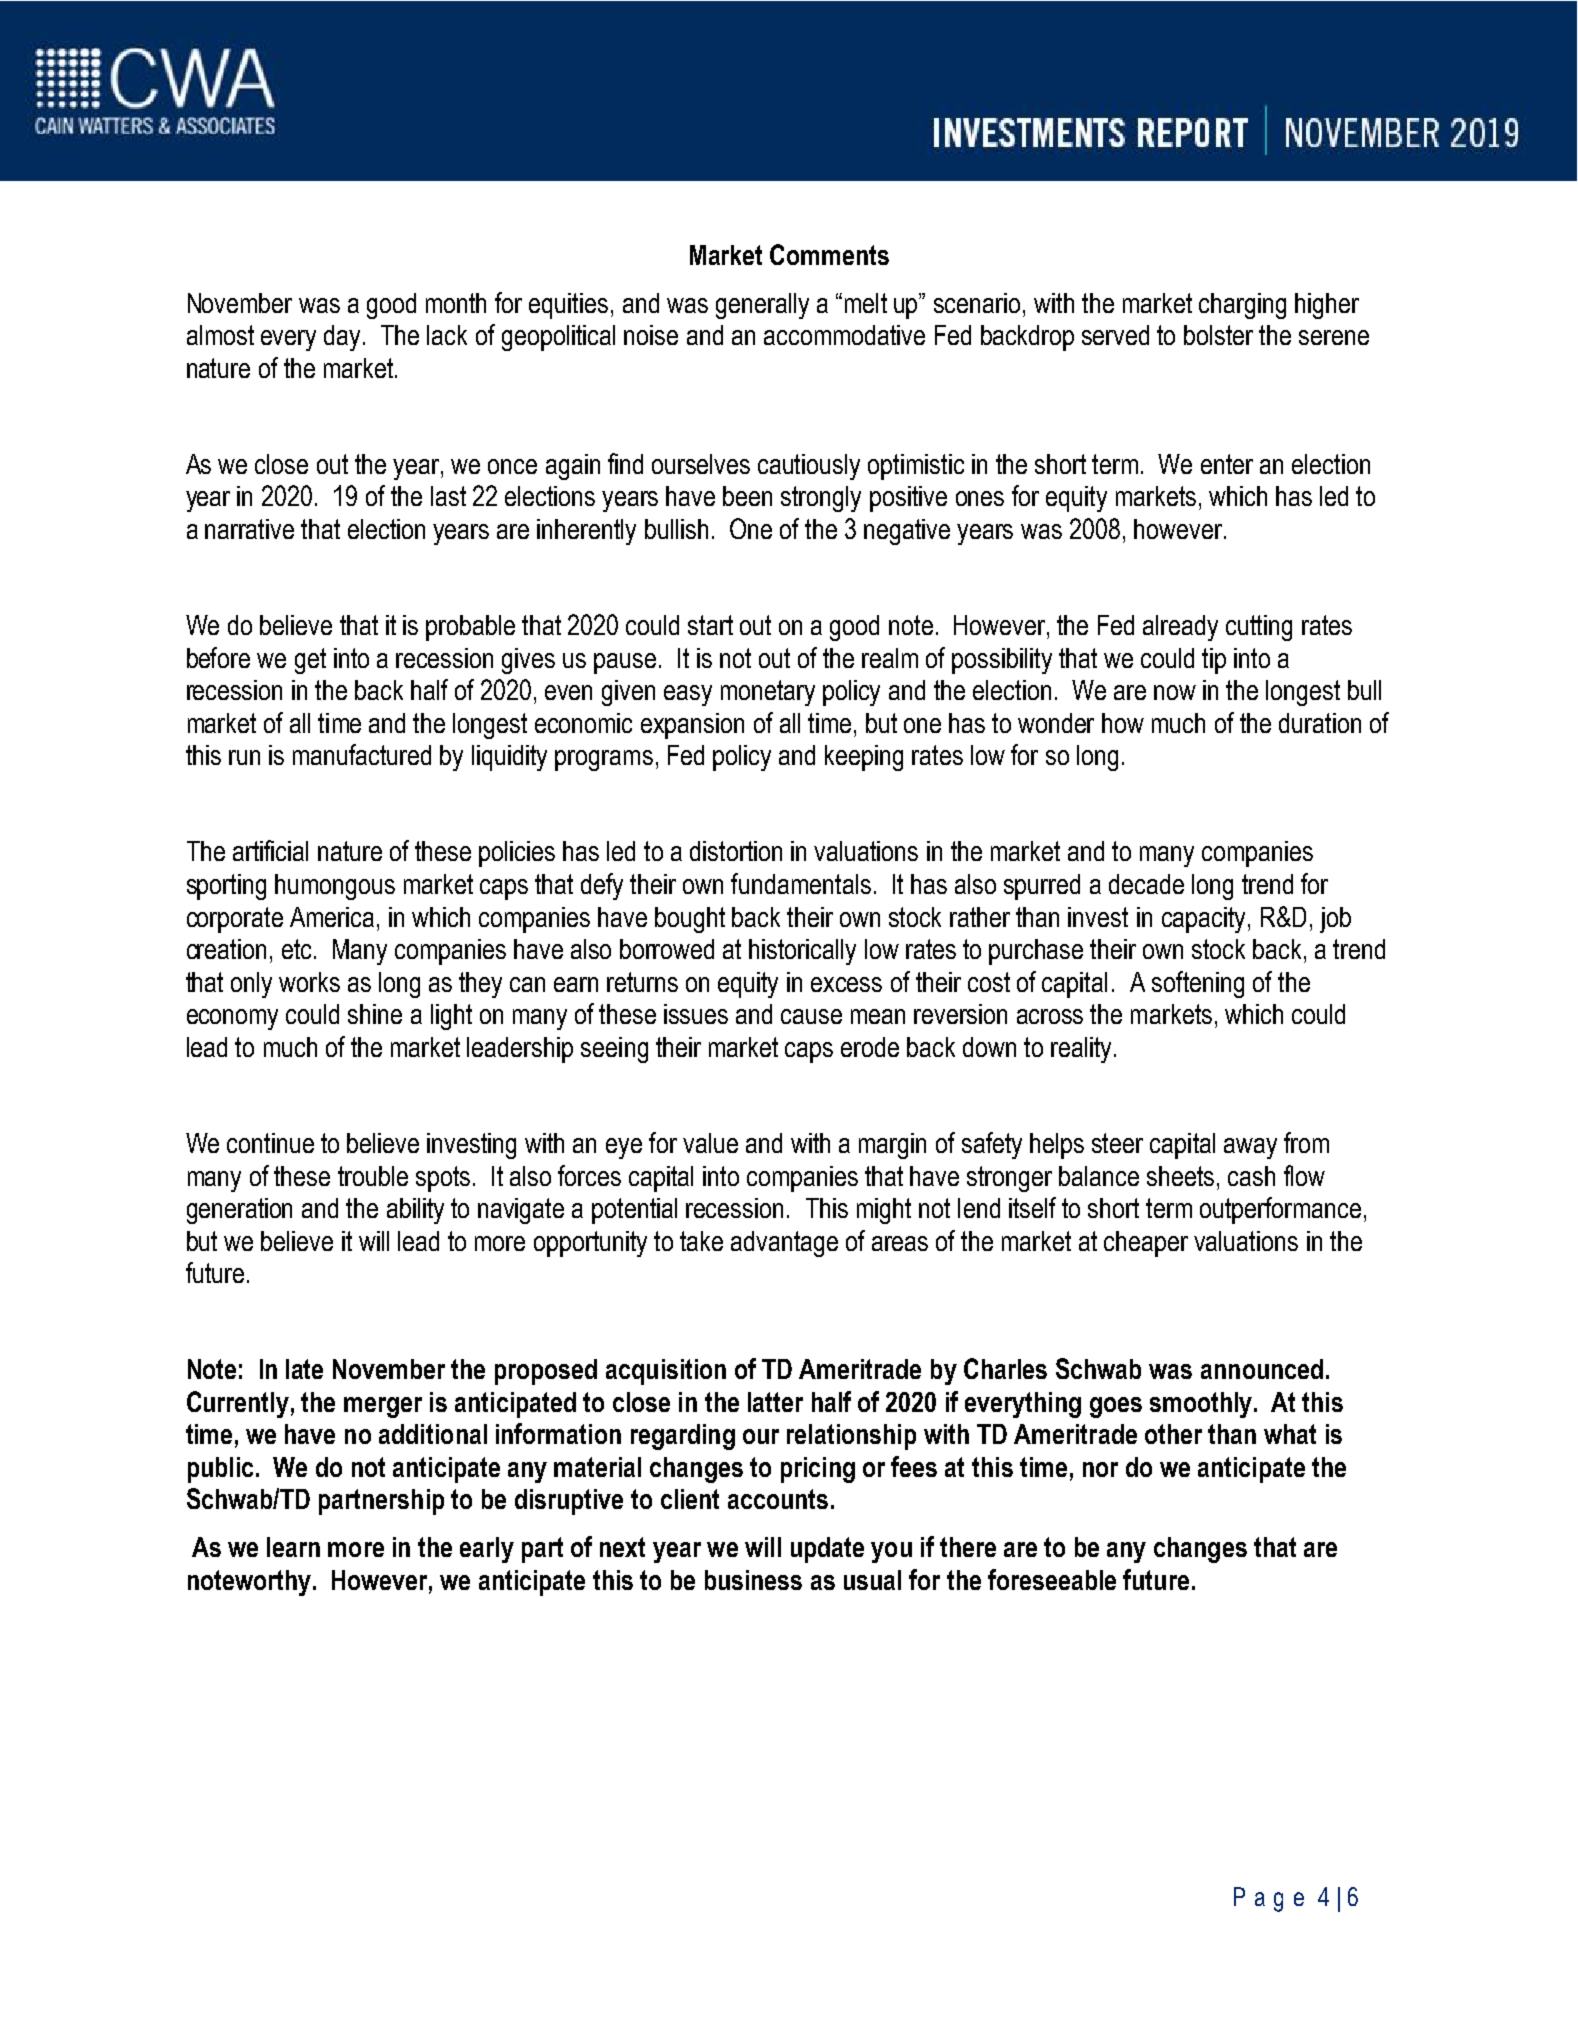  Describe the element at coordinates (1180, 628) in the screenshot. I see `already` at that location.
